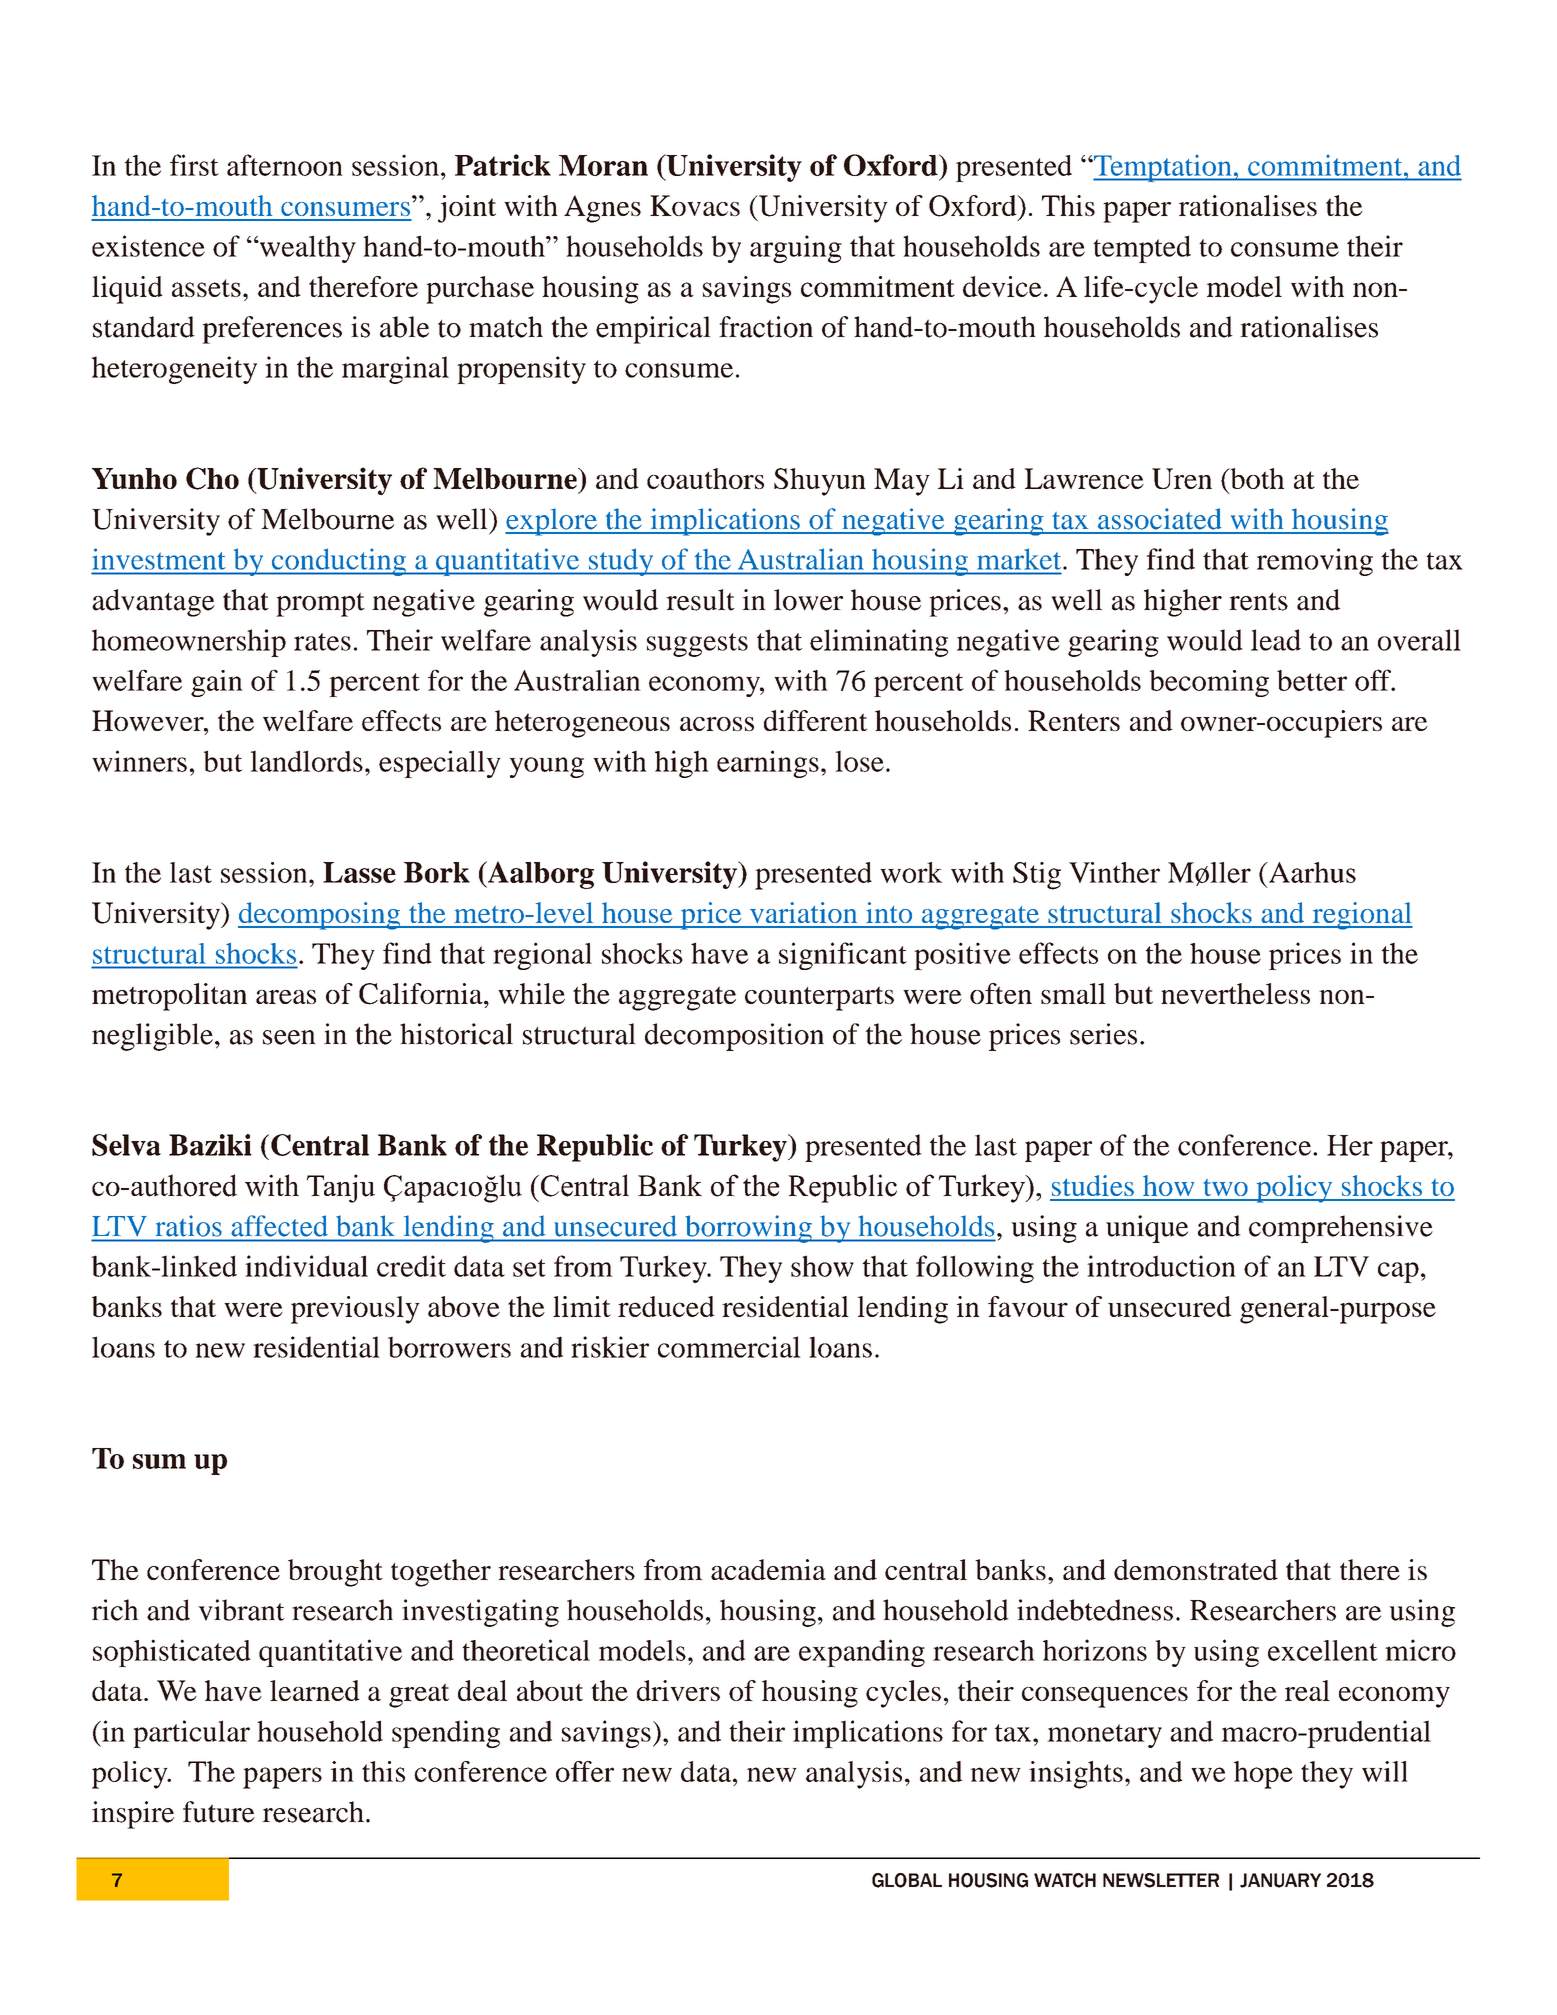 The width and height of the document is (1557, 2015). Describe the element at coordinates (1163, 168) in the document. I see `Temptation` at that location.
